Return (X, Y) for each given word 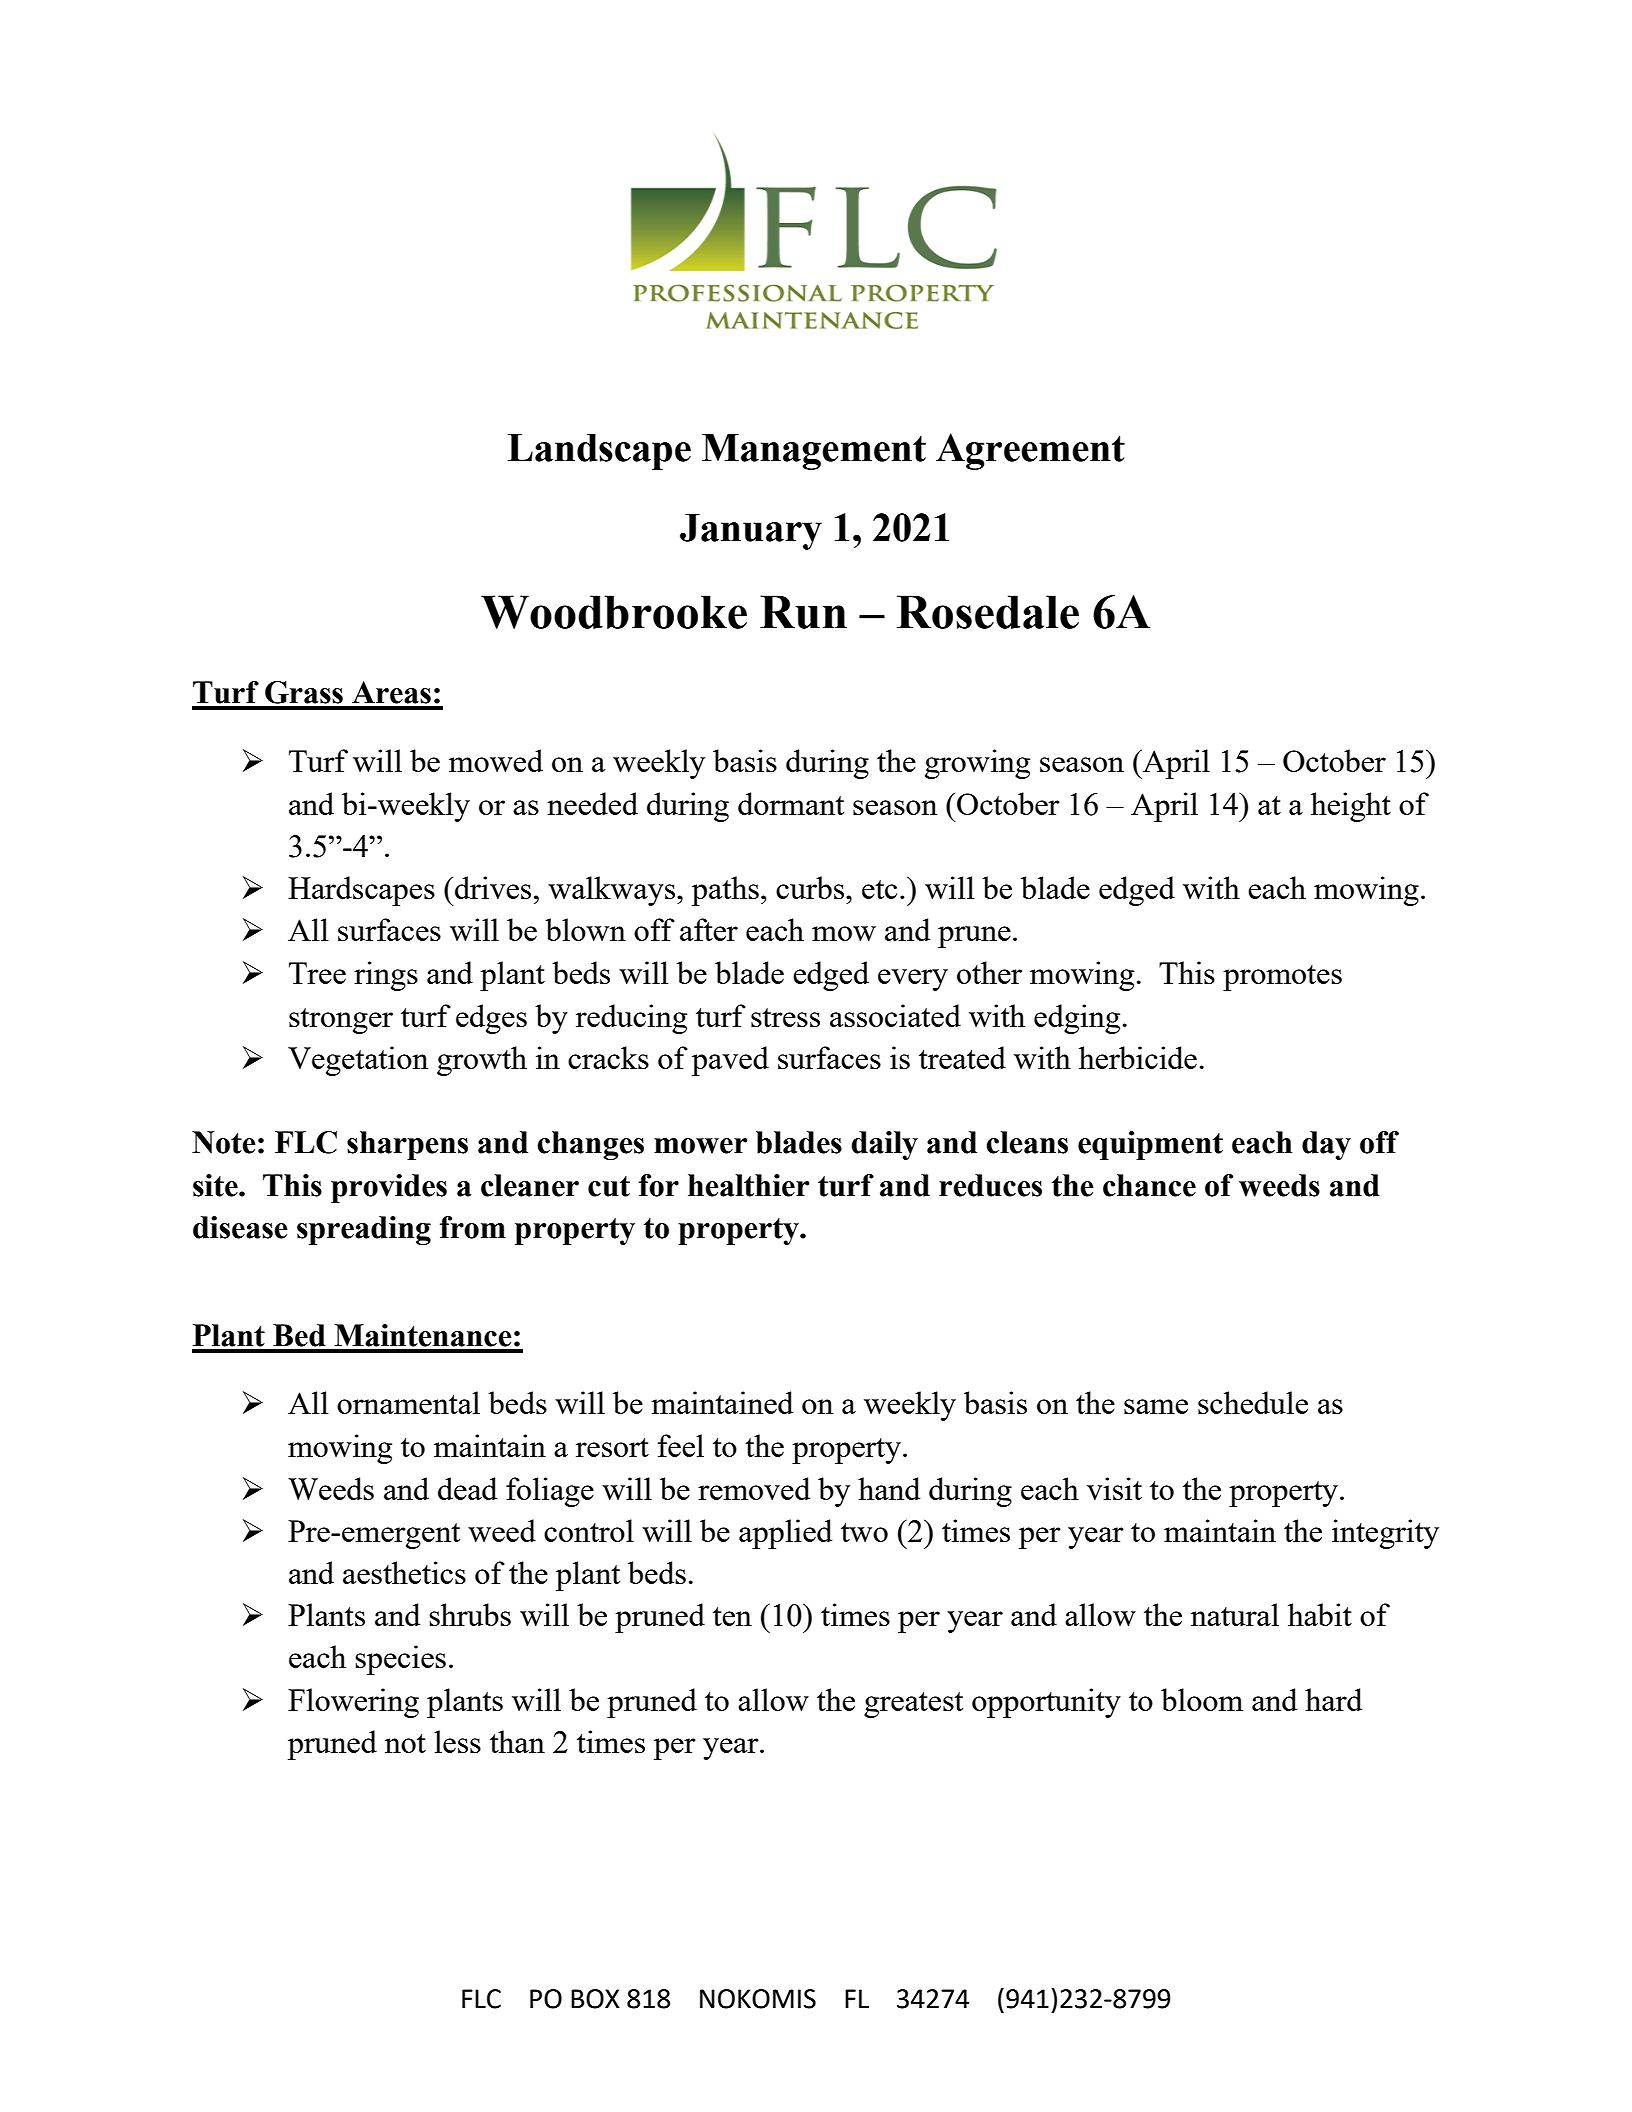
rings (386, 976)
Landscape (599, 452)
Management (814, 452)
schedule (1253, 1402)
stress (785, 1017)
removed (754, 1488)
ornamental (408, 1402)
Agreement (1030, 451)
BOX (595, 1999)
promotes (1282, 978)
